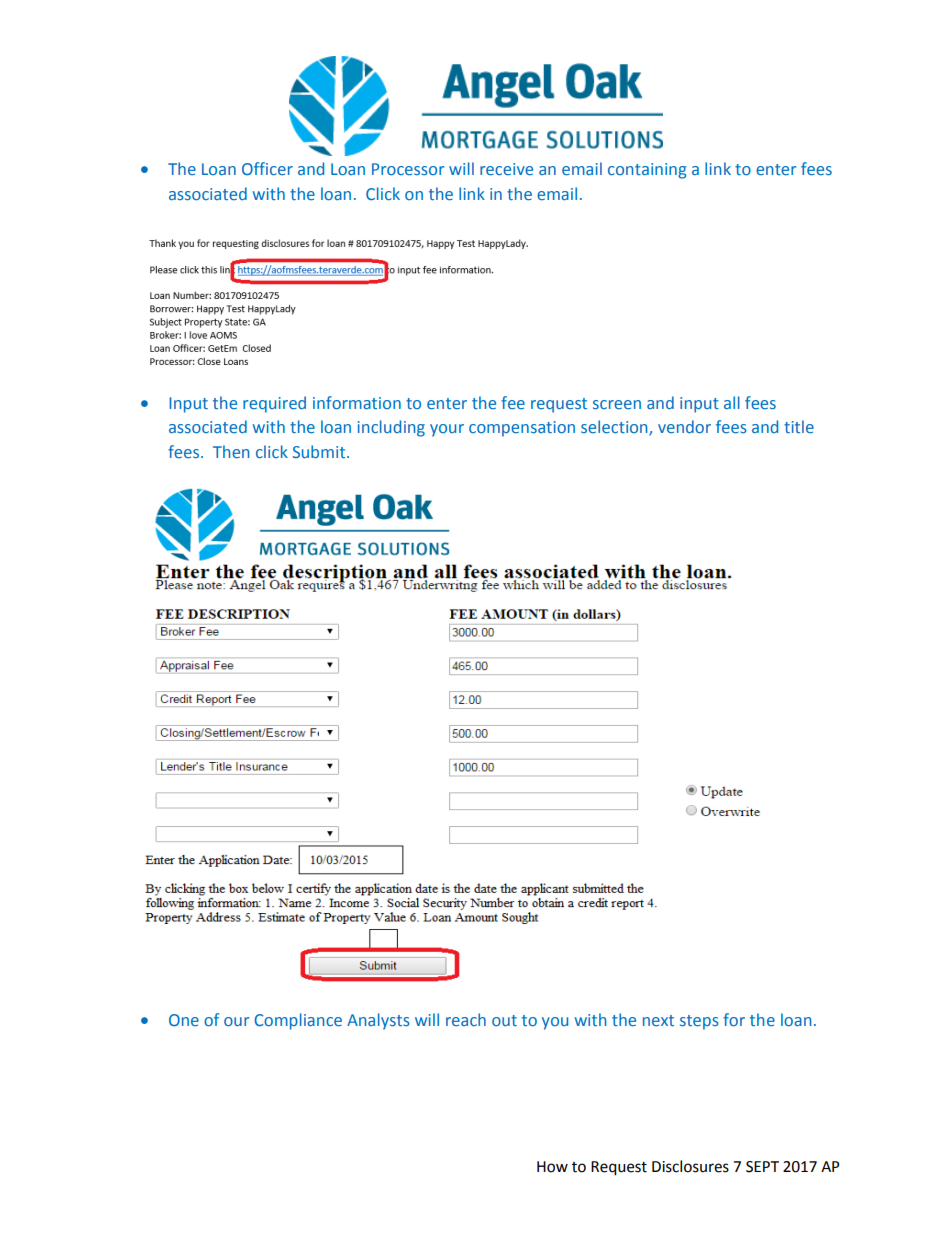 The height and width of the image is (1233, 952). What do you see at coordinates (699, 1022) in the image?
I see `steps` at bounding box center [699, 1022].
